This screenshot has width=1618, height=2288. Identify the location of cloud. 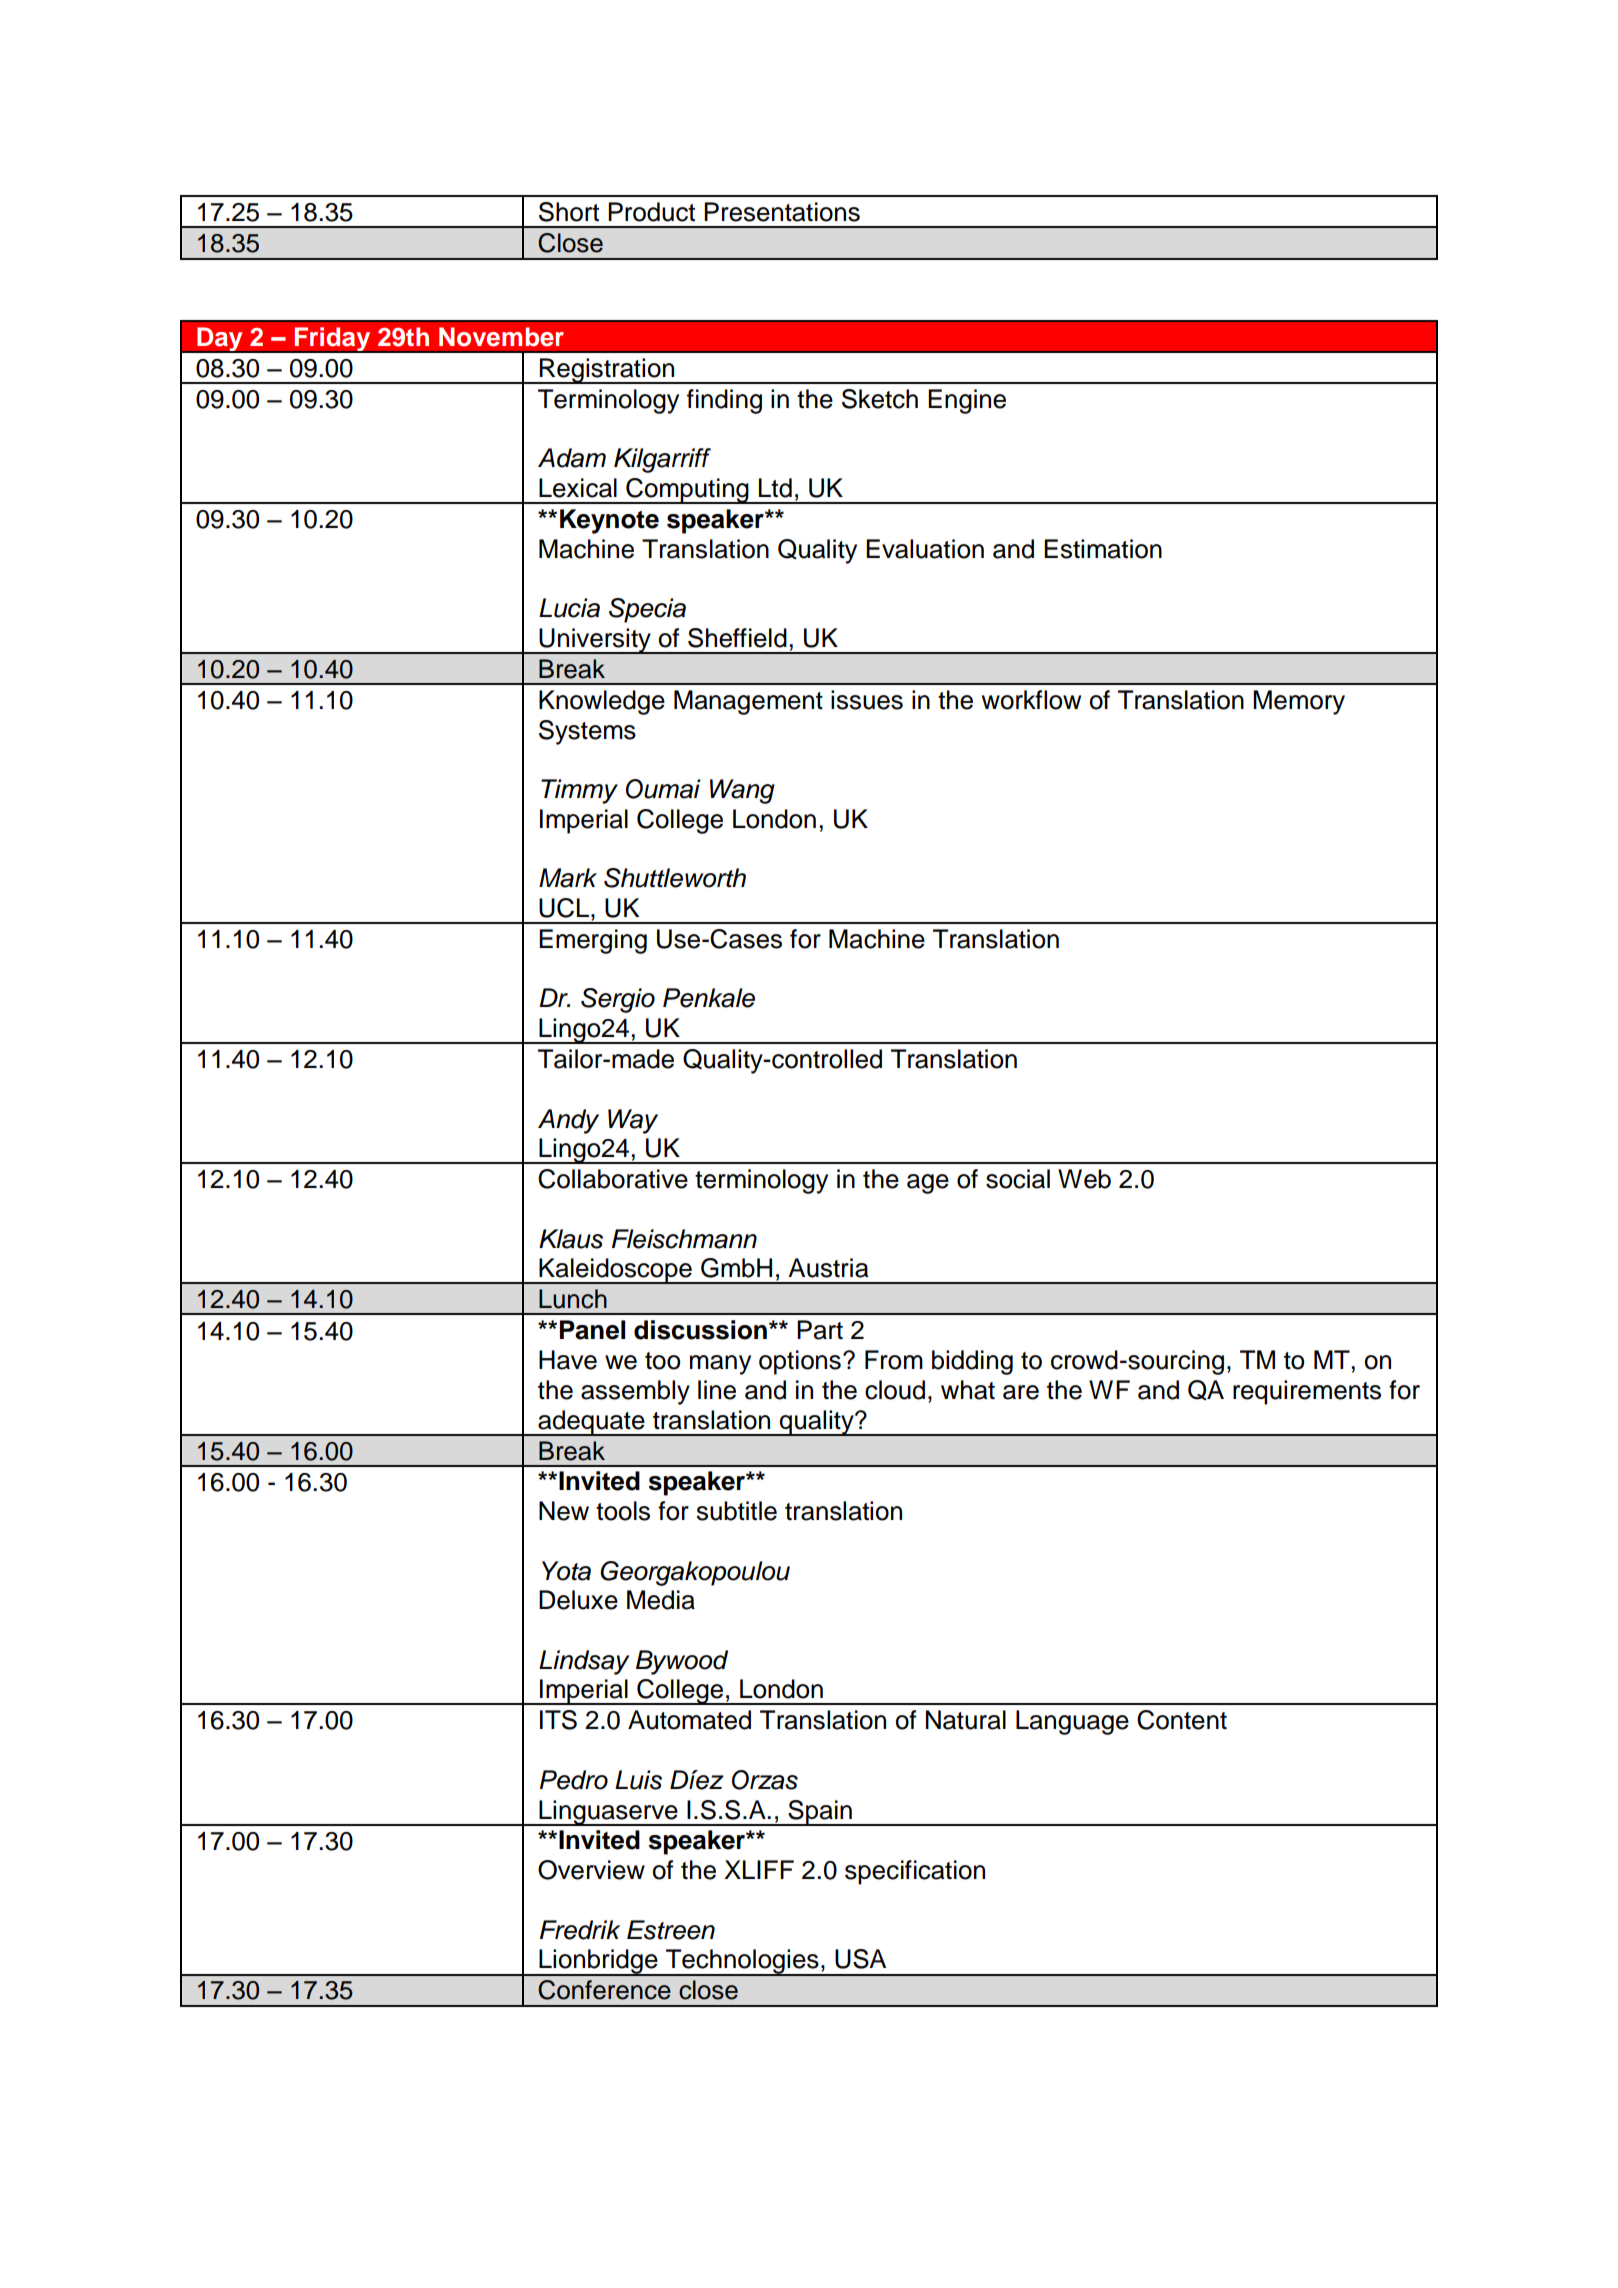
(895, 1390).
